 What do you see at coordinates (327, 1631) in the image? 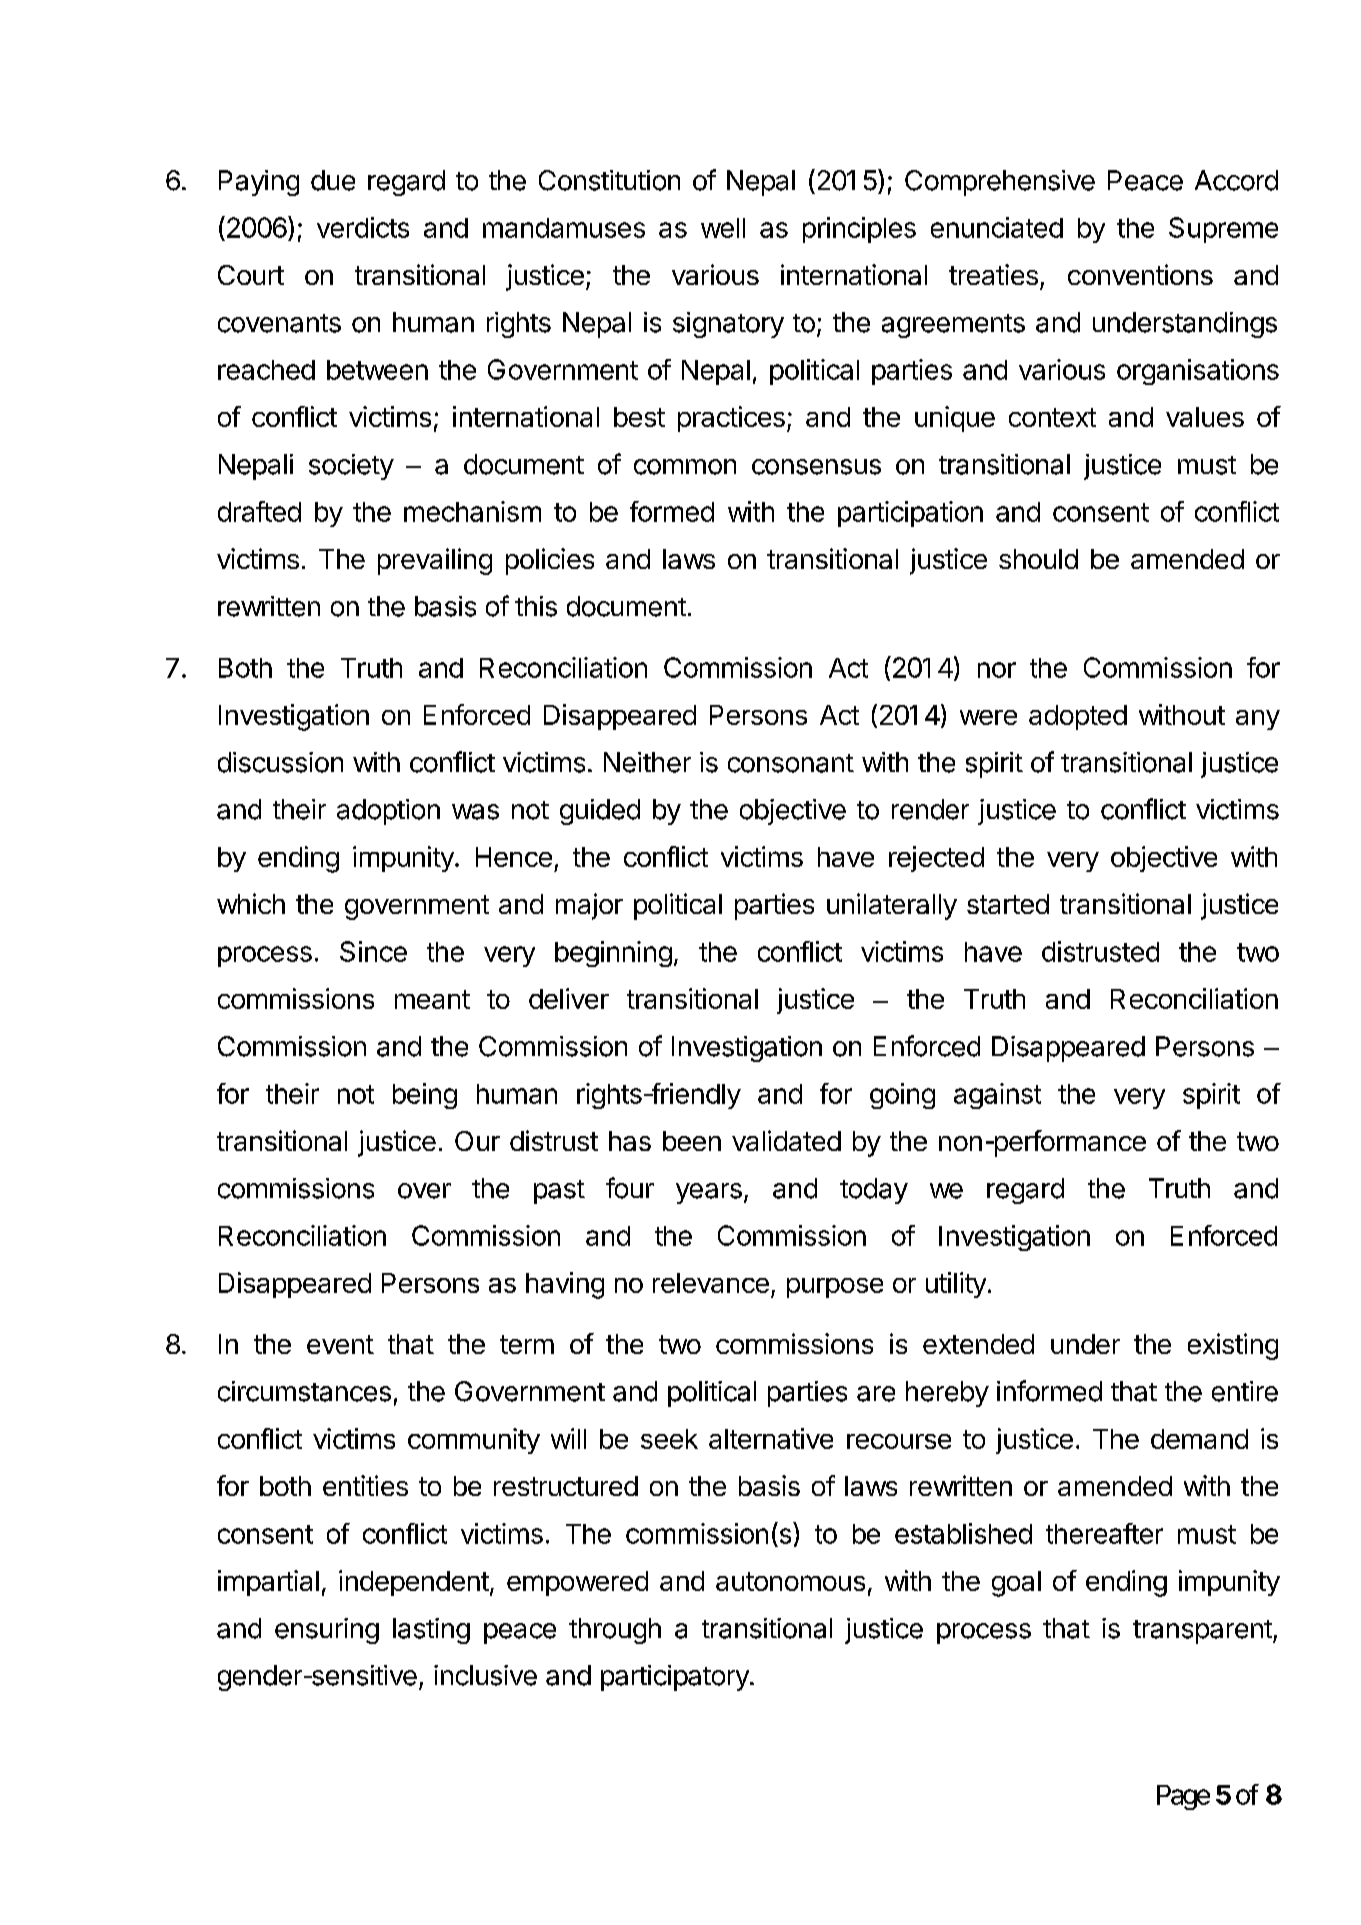
I see `ensuring` at bounding box center [327, 1631].
